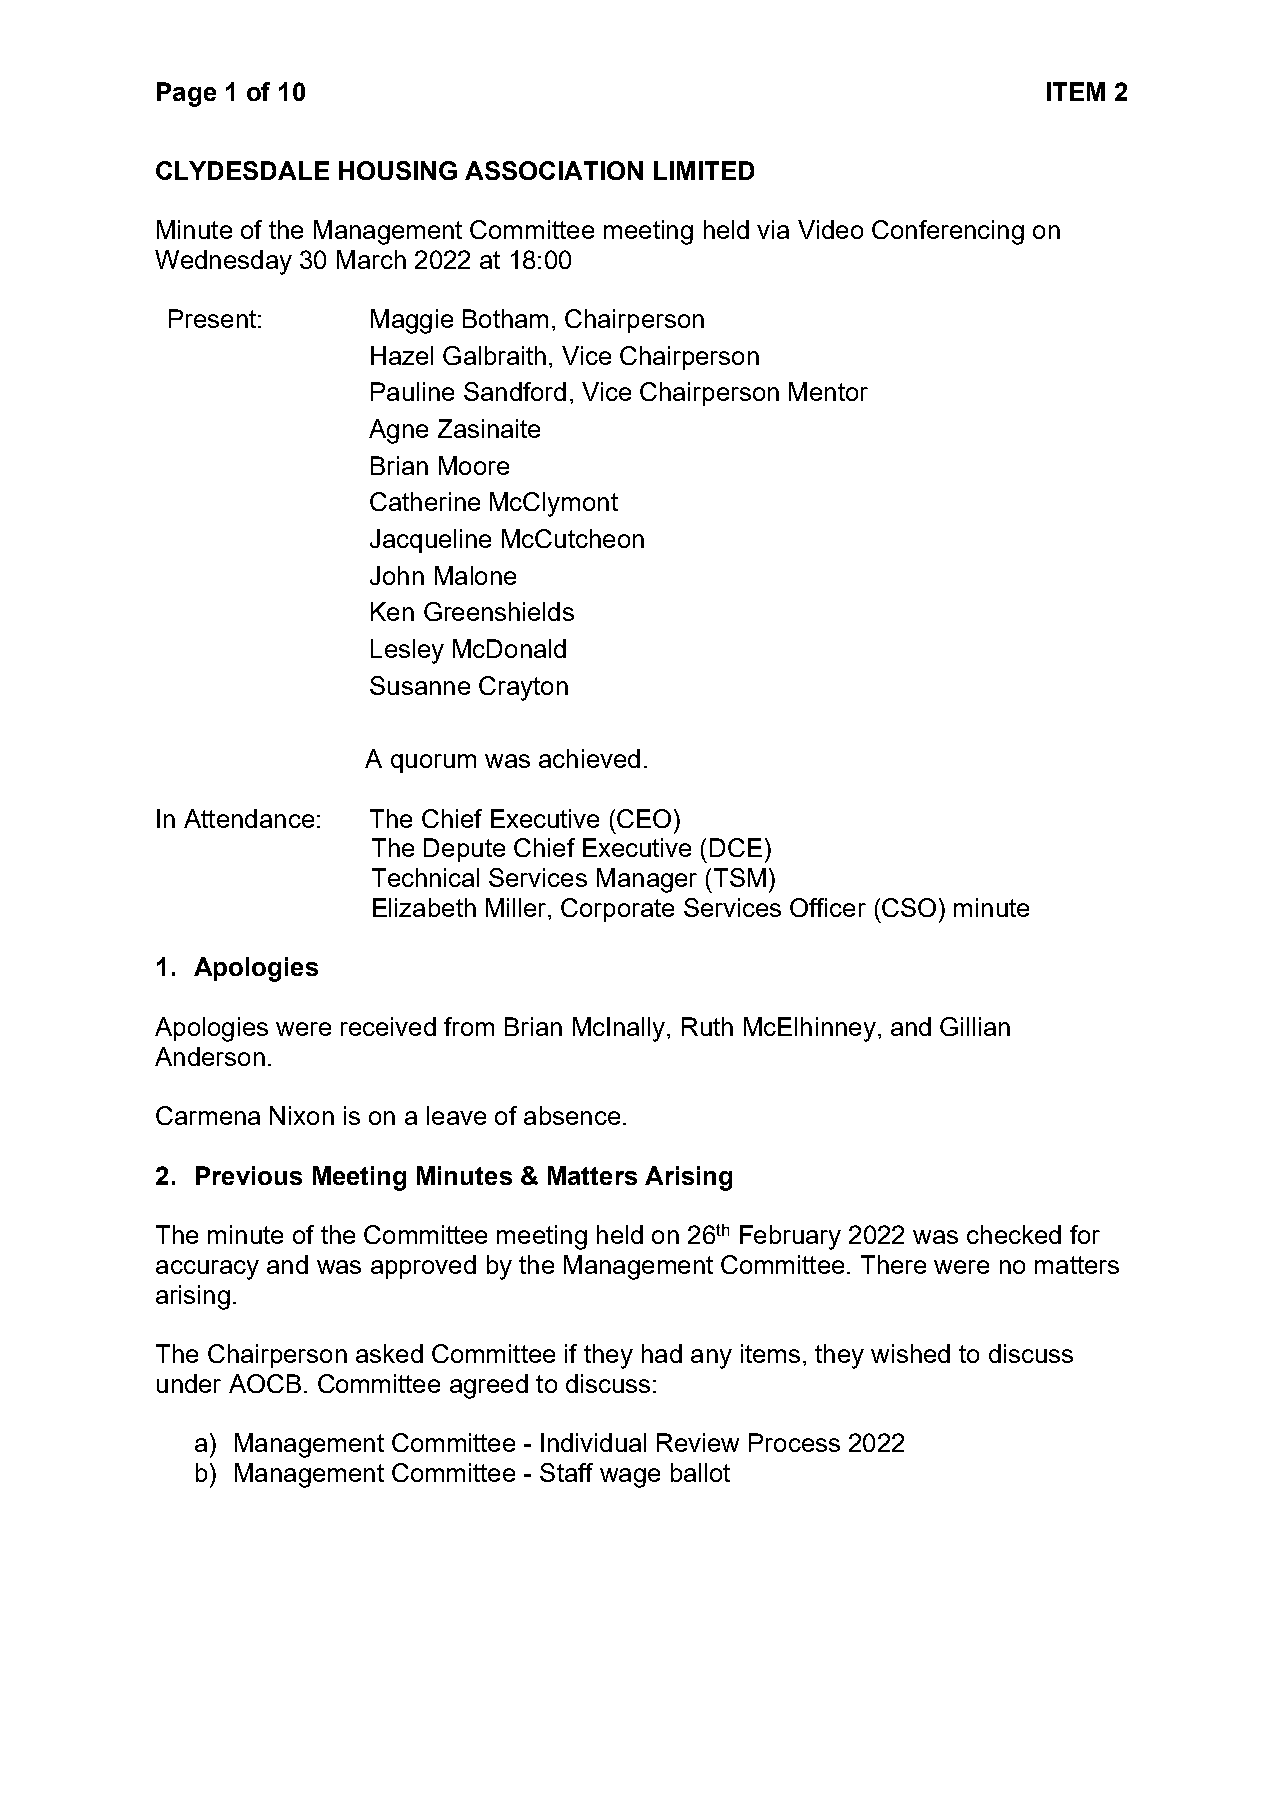 The height and width of the screenshot is (1815, 1283). I want to click on Conferencing, so click(948, 232).
